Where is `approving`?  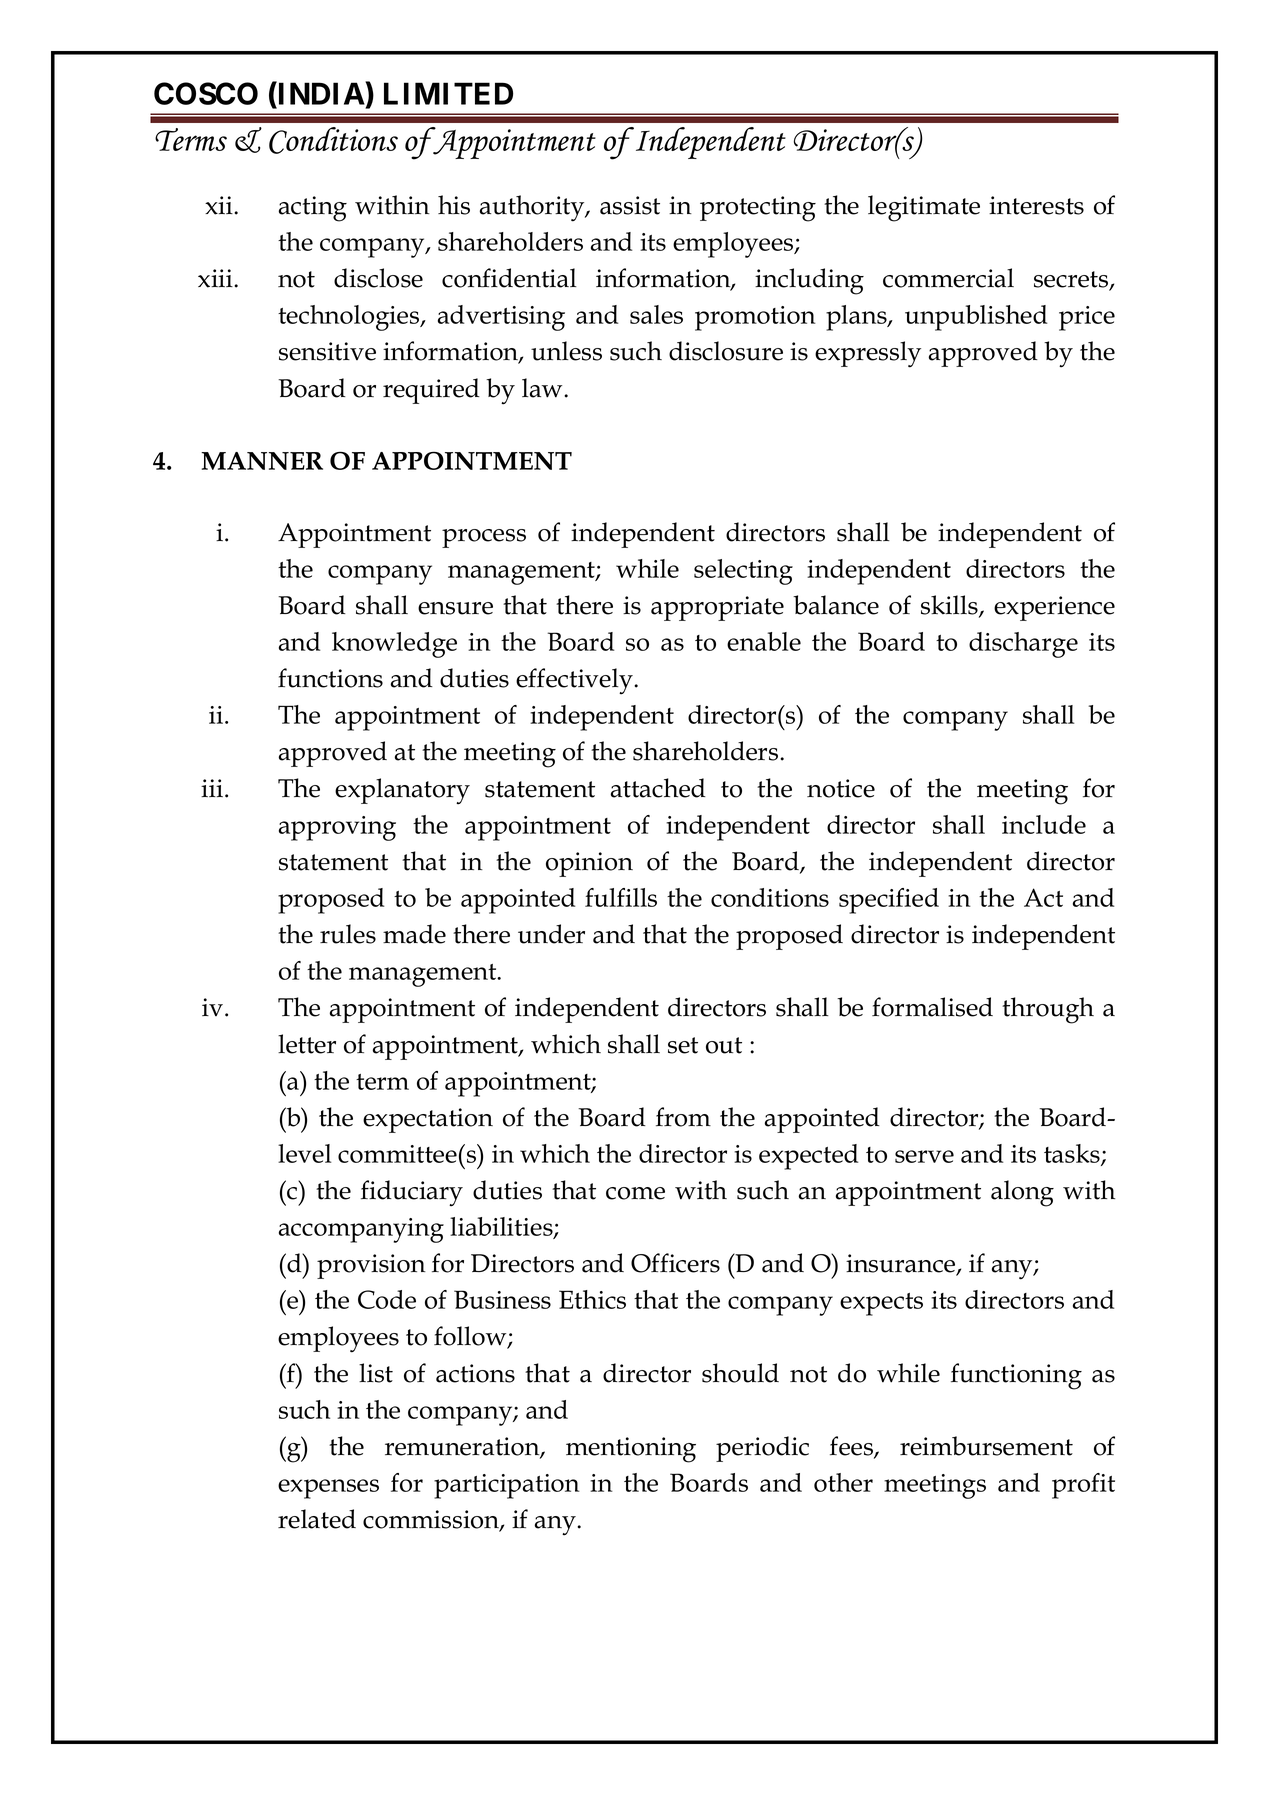 approving is located at coordinates (337, 828).
